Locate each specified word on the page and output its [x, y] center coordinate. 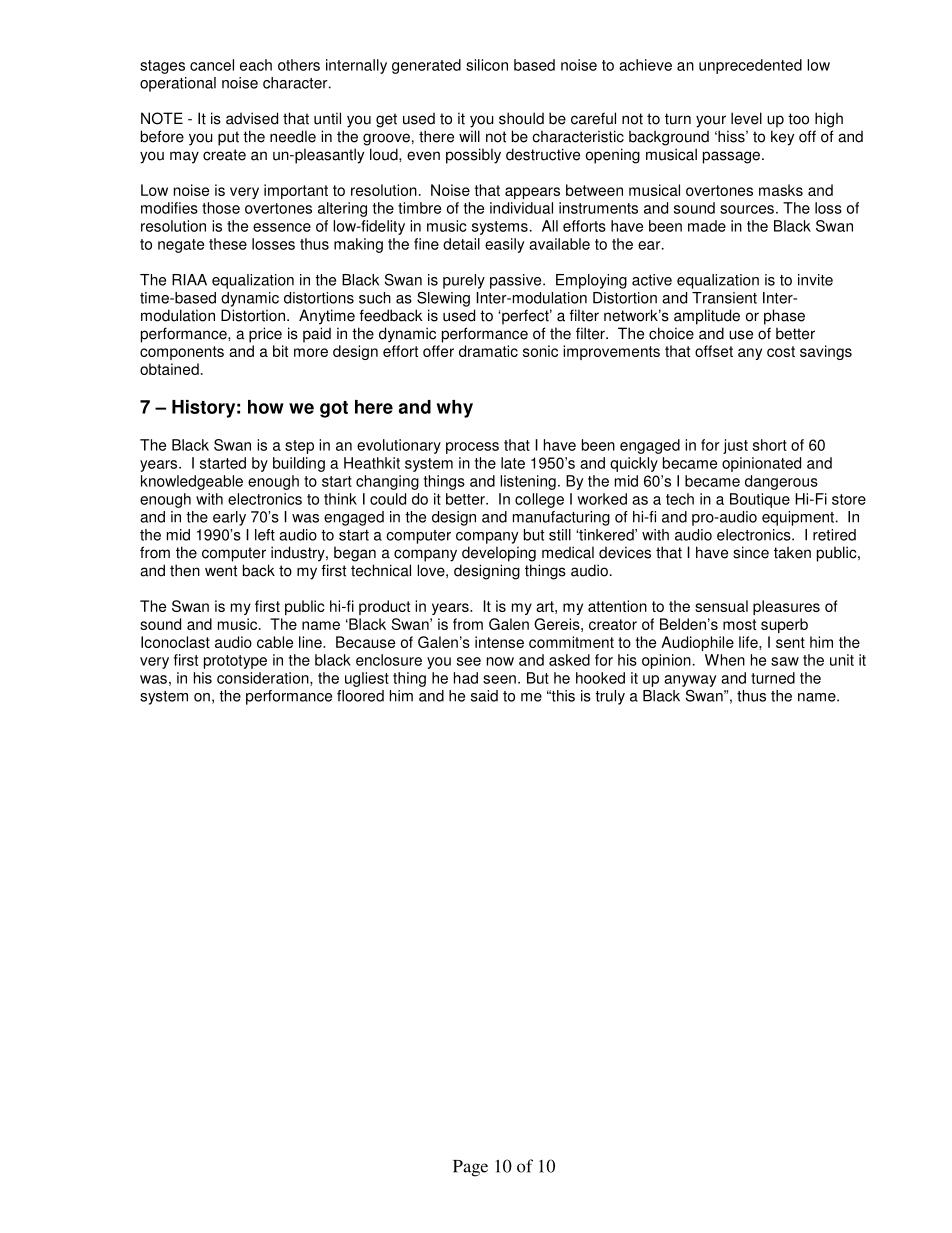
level [746, 118]
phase [784, 317]
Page [470, 1168]
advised [252, 118]
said [484, 696]
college [539, 500]
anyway [690, 681]
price [265, 335]
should [521, 118]
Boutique [760, 500]
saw [785, 661]
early [229, 518]
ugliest [367, 679]
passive [517, 281]
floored [360, 696]
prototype [235, 662]
